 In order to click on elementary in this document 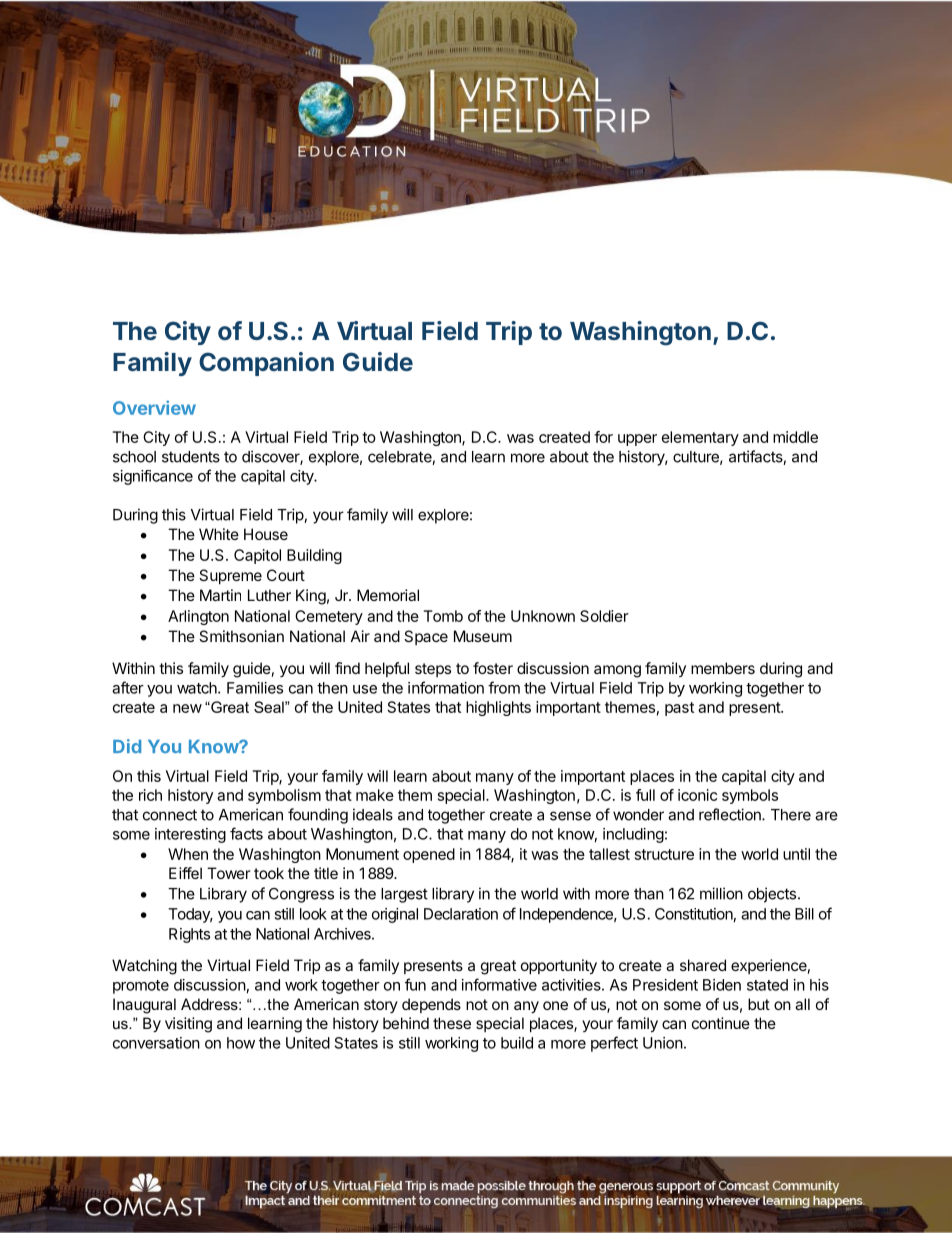, I will do `click(700, 438)`.
